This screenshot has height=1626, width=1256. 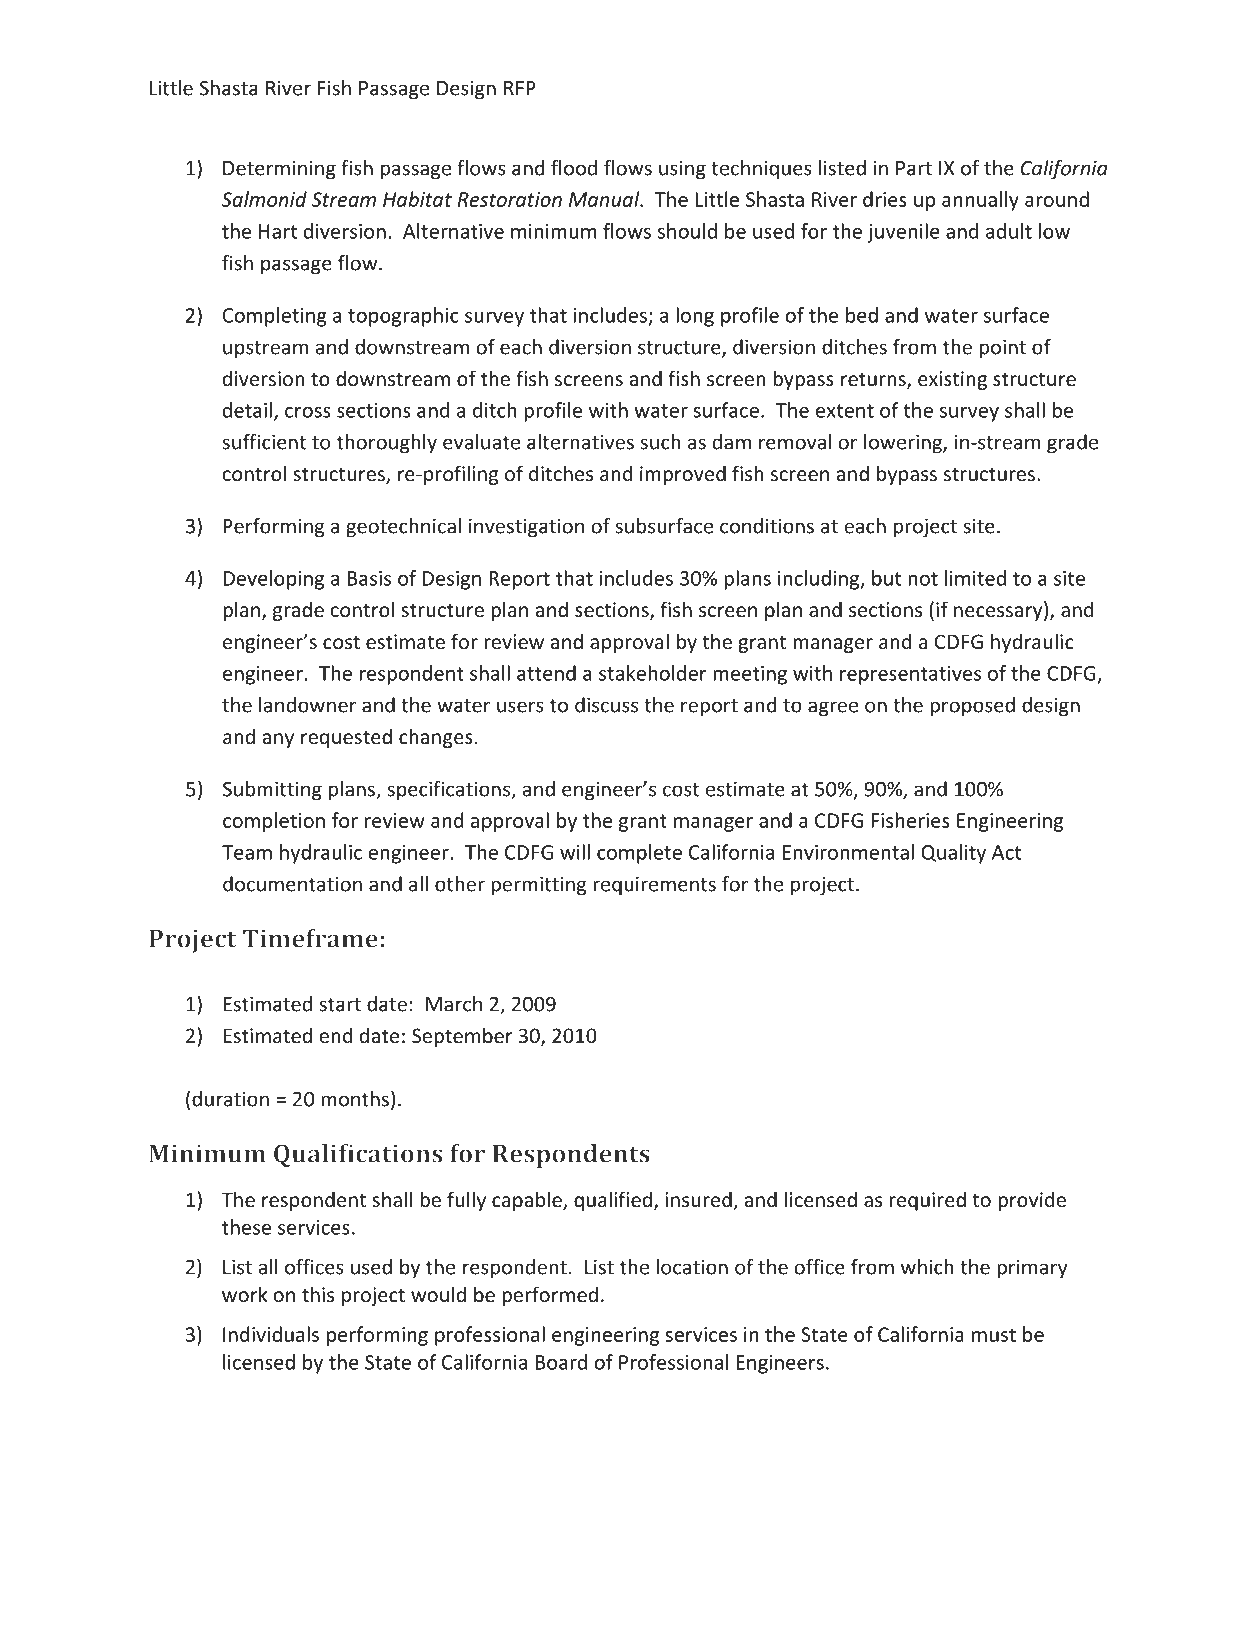 What do you see at coordinates (318, 1294) in the screenshot?
I see `this` at bounding box center [318, 1294].
